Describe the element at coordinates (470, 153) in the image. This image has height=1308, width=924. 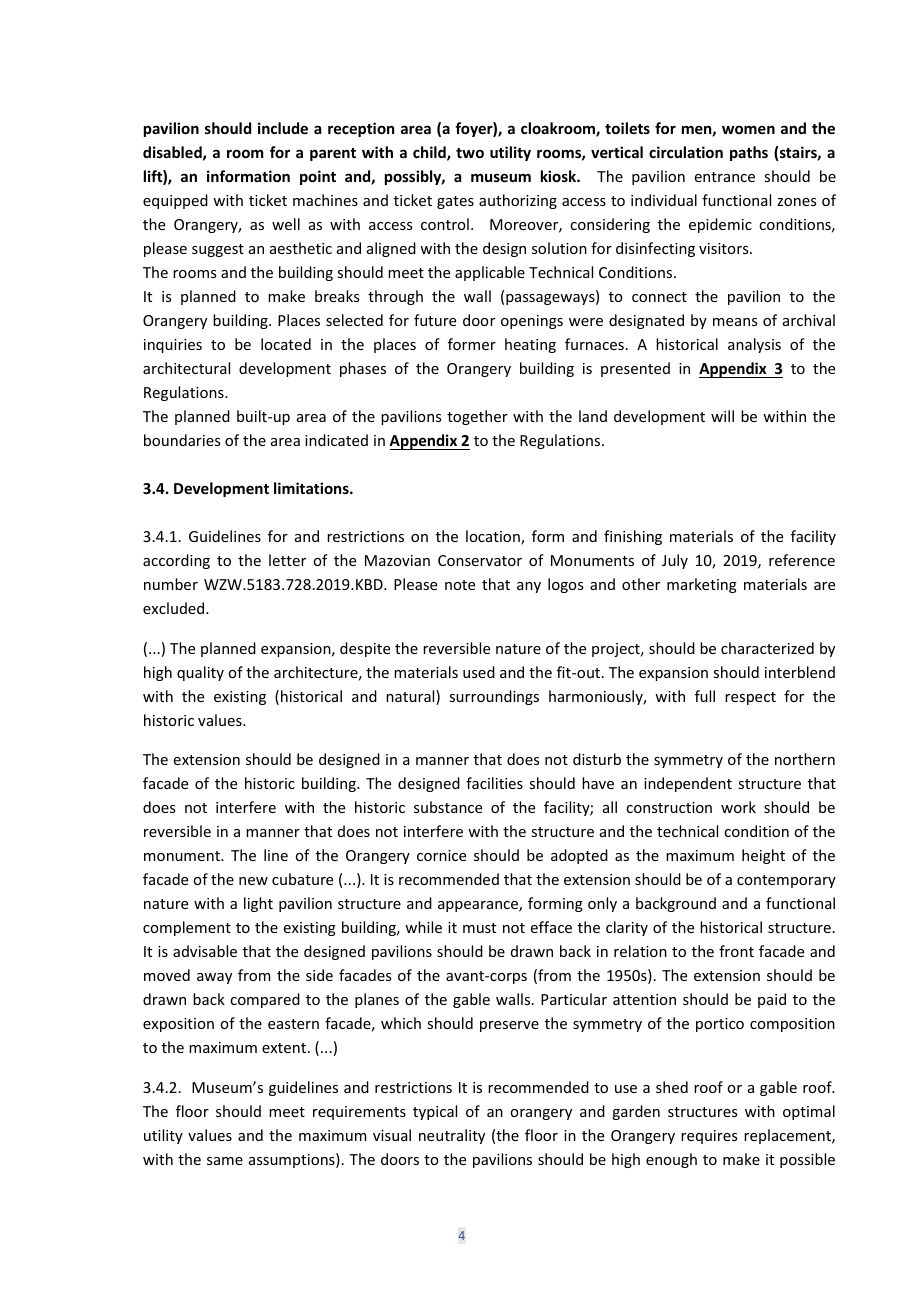
I see `two` at that location.
